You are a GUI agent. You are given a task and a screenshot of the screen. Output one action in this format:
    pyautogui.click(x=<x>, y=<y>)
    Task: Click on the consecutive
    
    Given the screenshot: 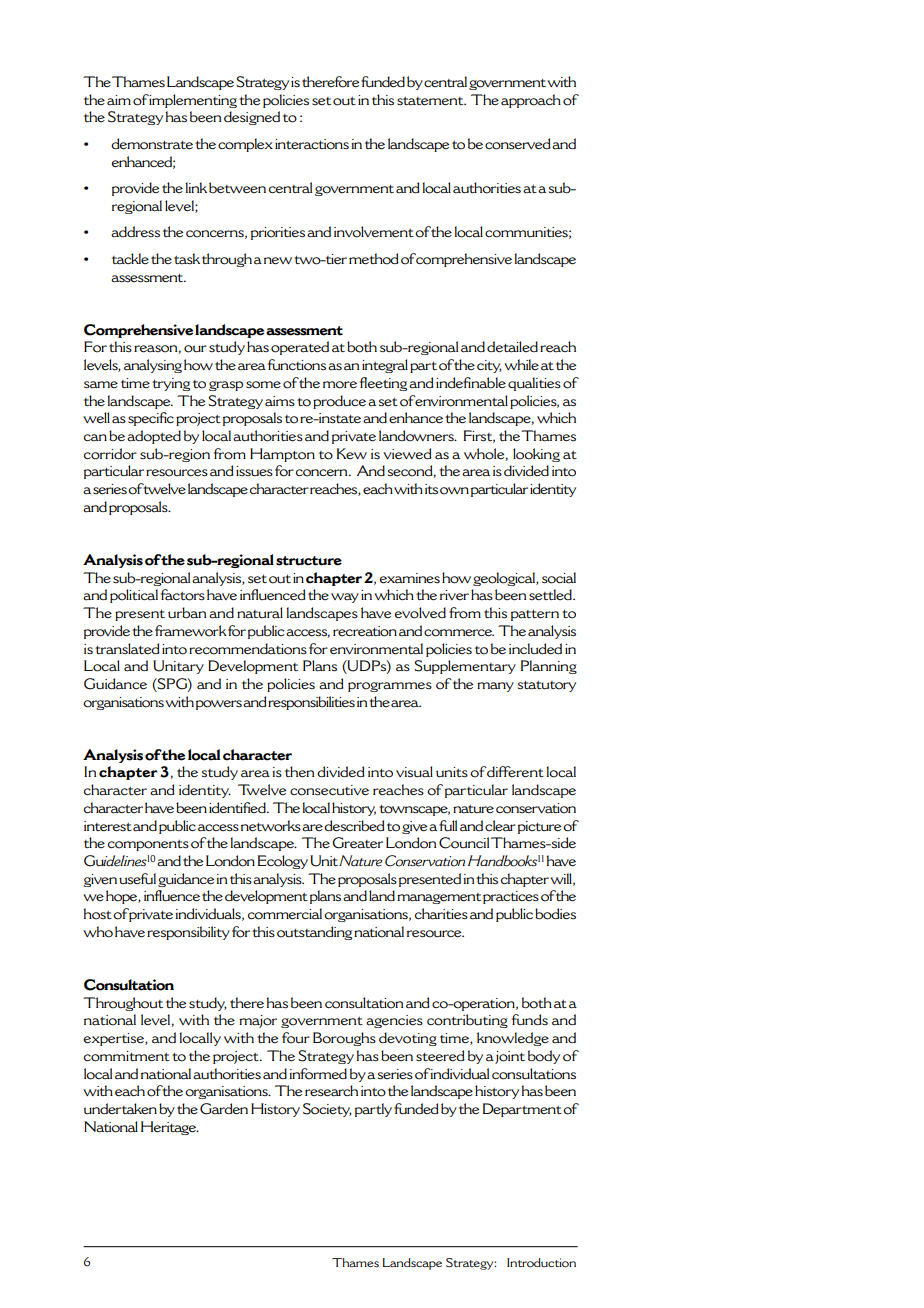 What is the action you would take?
    pyautogui.click(x=329, y=790)
